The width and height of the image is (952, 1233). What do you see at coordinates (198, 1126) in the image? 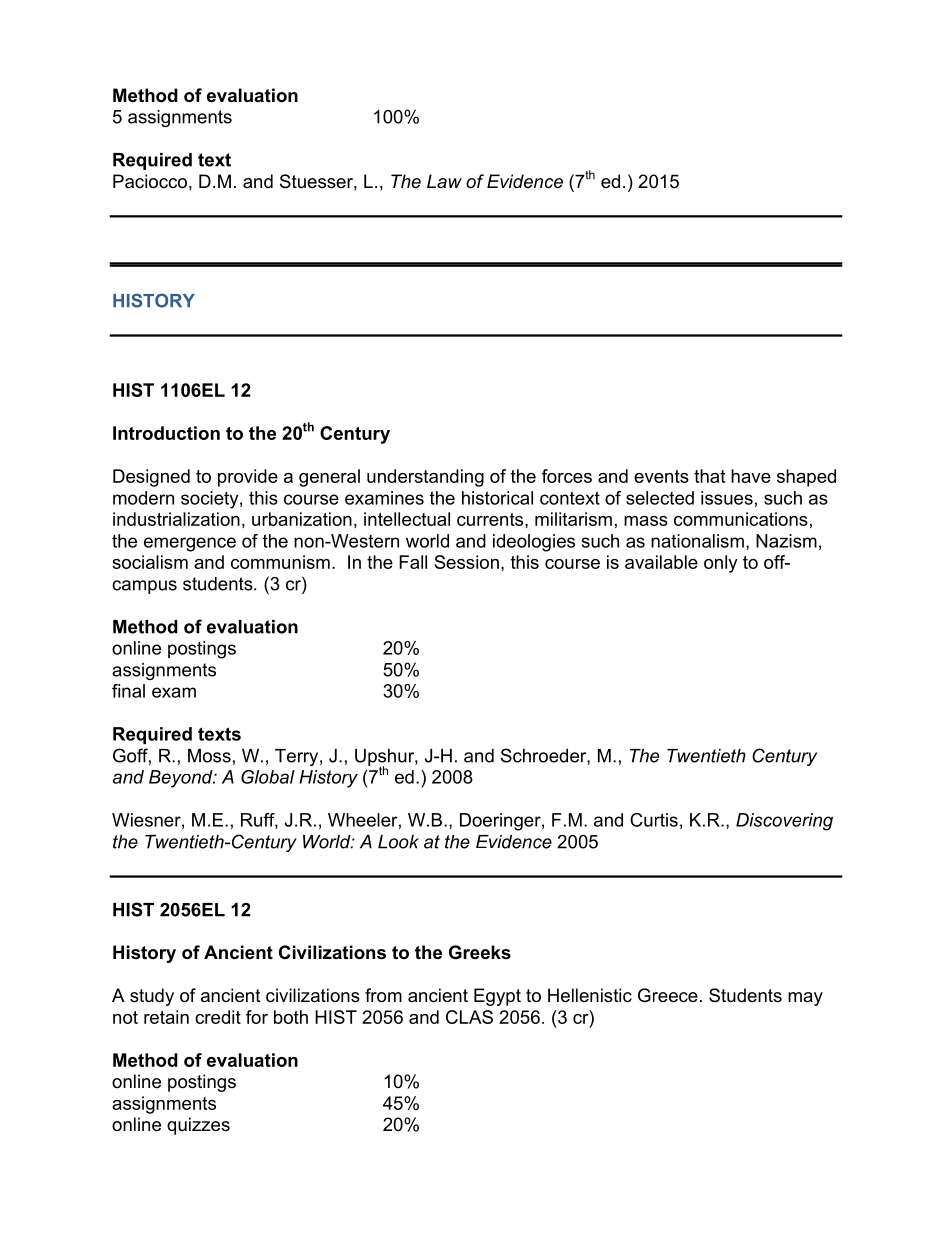
I see `quizzes` at bounding box center [198, 1126].
